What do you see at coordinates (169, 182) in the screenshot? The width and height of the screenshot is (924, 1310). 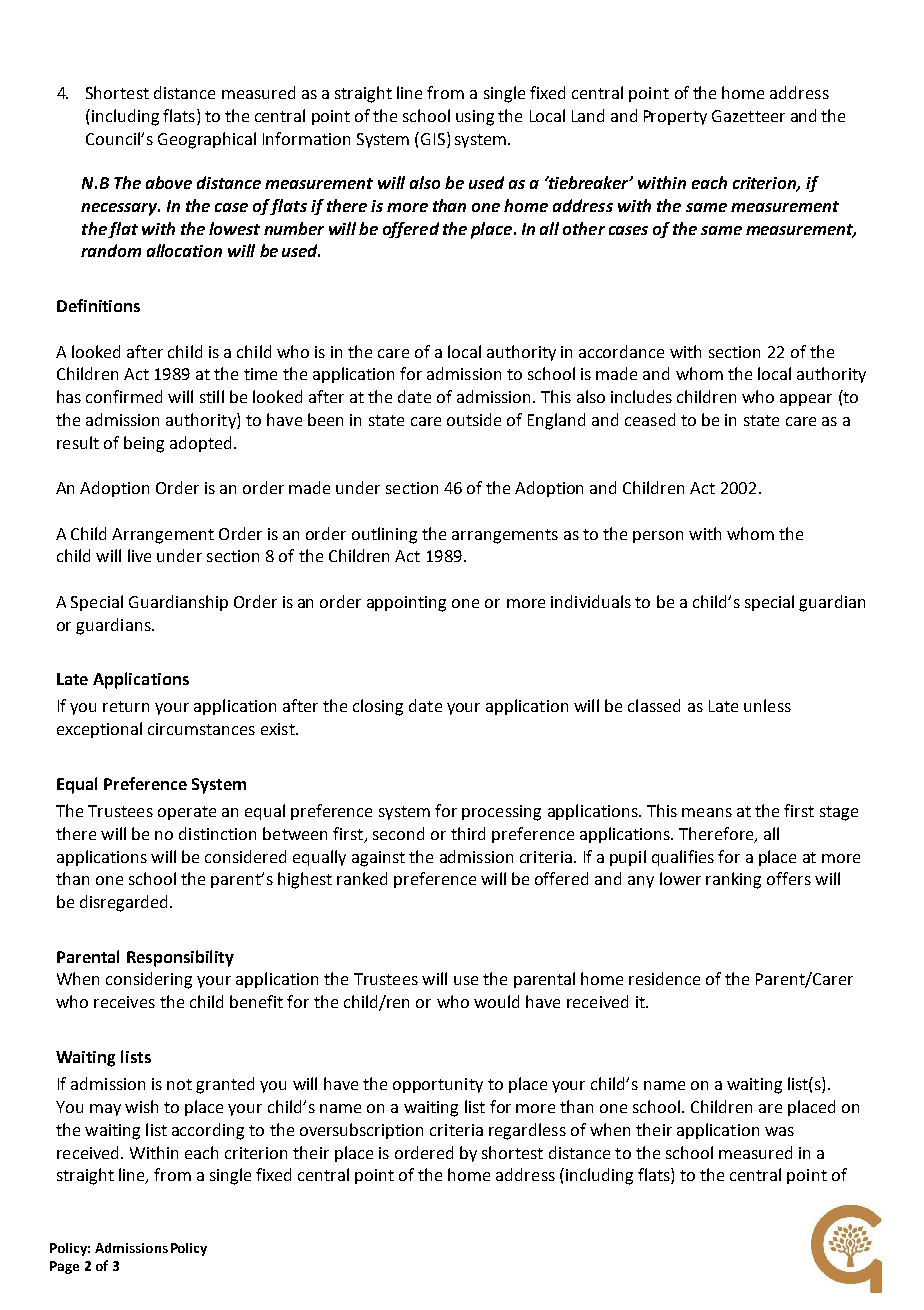 I see `above` at bounding box center [169, 182].
